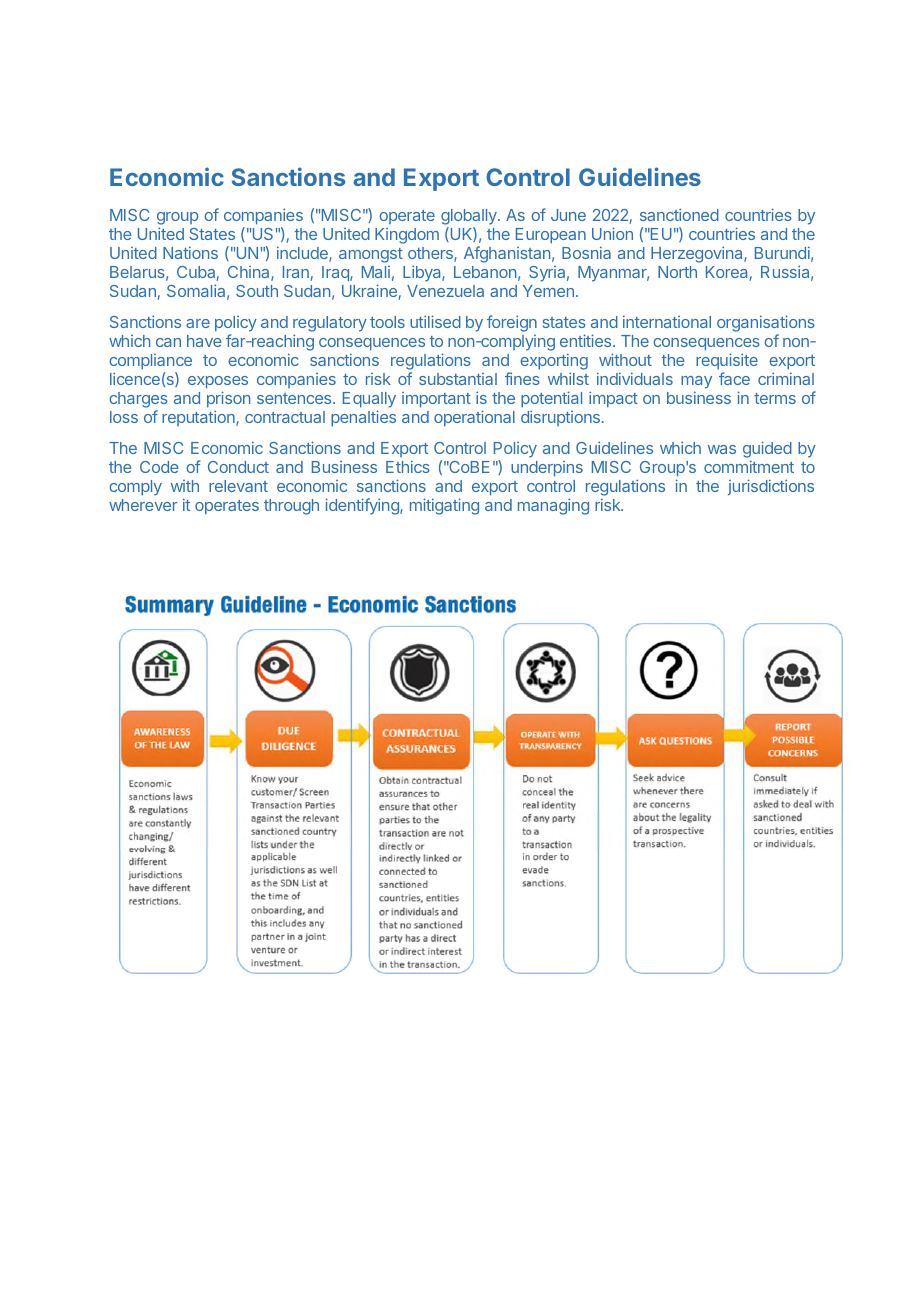  Describe the element at coordinates (238, 486) in the document. I see `relevant` at that location.
